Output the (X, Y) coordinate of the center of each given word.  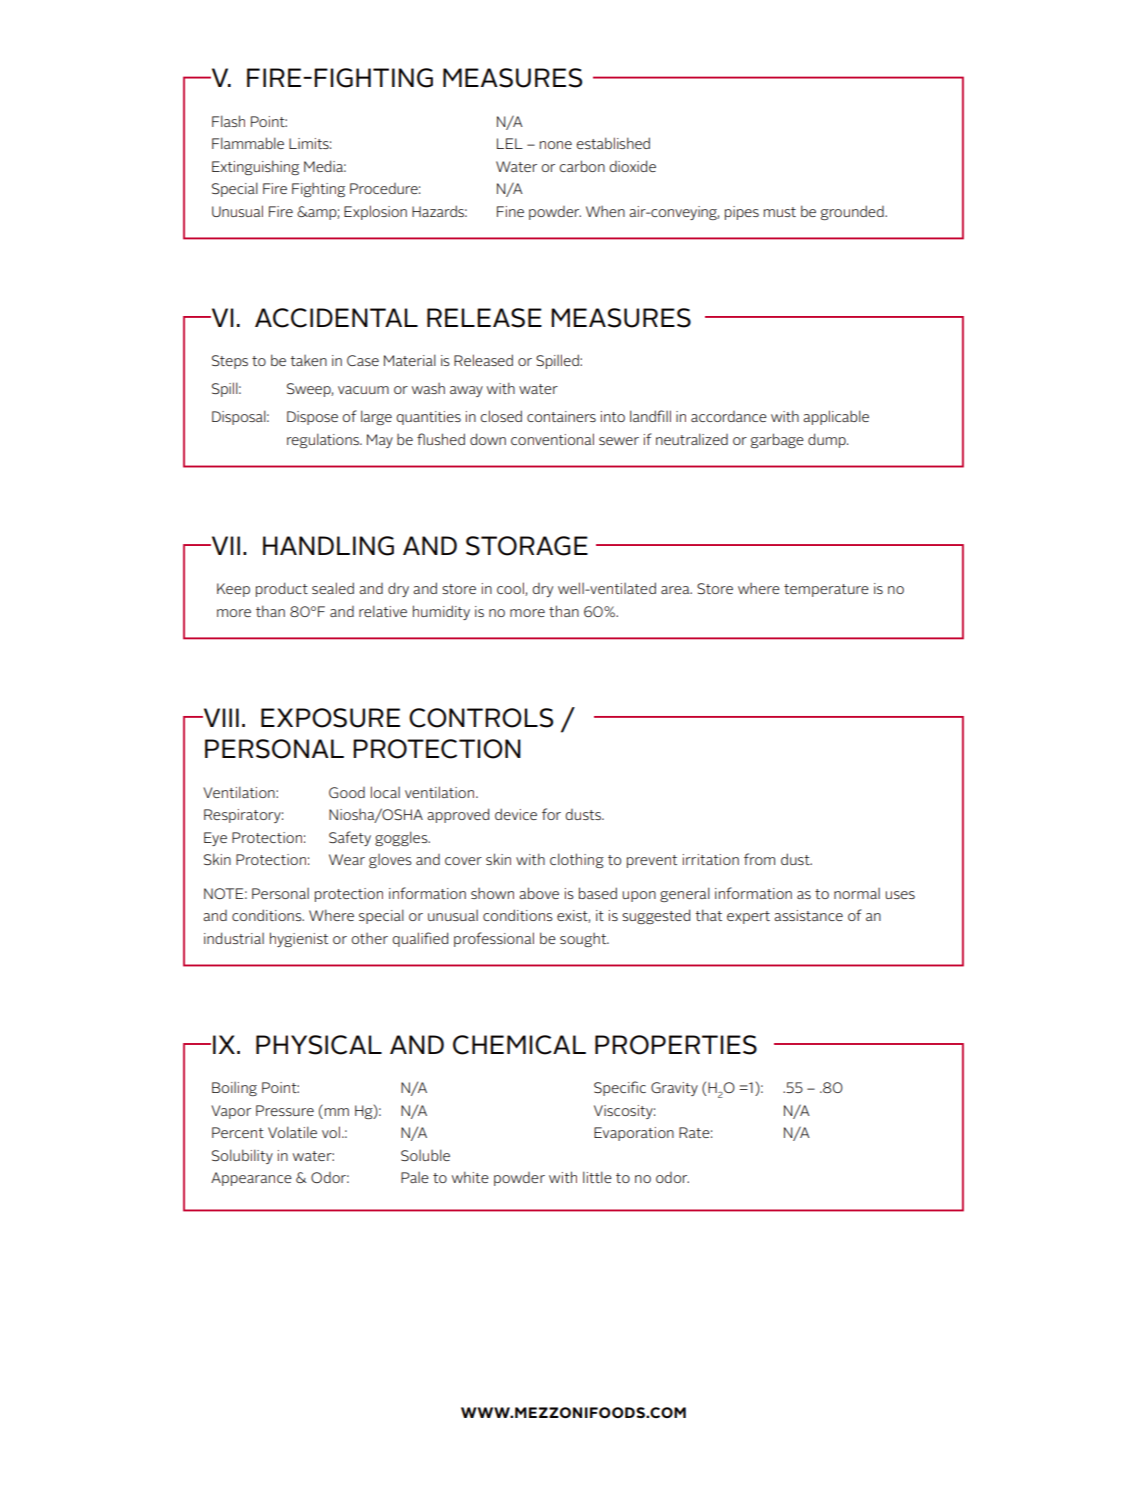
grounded (853, 212)
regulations (324, 440)
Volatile (292, 1132)
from (759, 859)
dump (828, 440)
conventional (552, 439)
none (556, 145)
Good (347, 792)
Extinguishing (255, 167)
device (516, 814)
